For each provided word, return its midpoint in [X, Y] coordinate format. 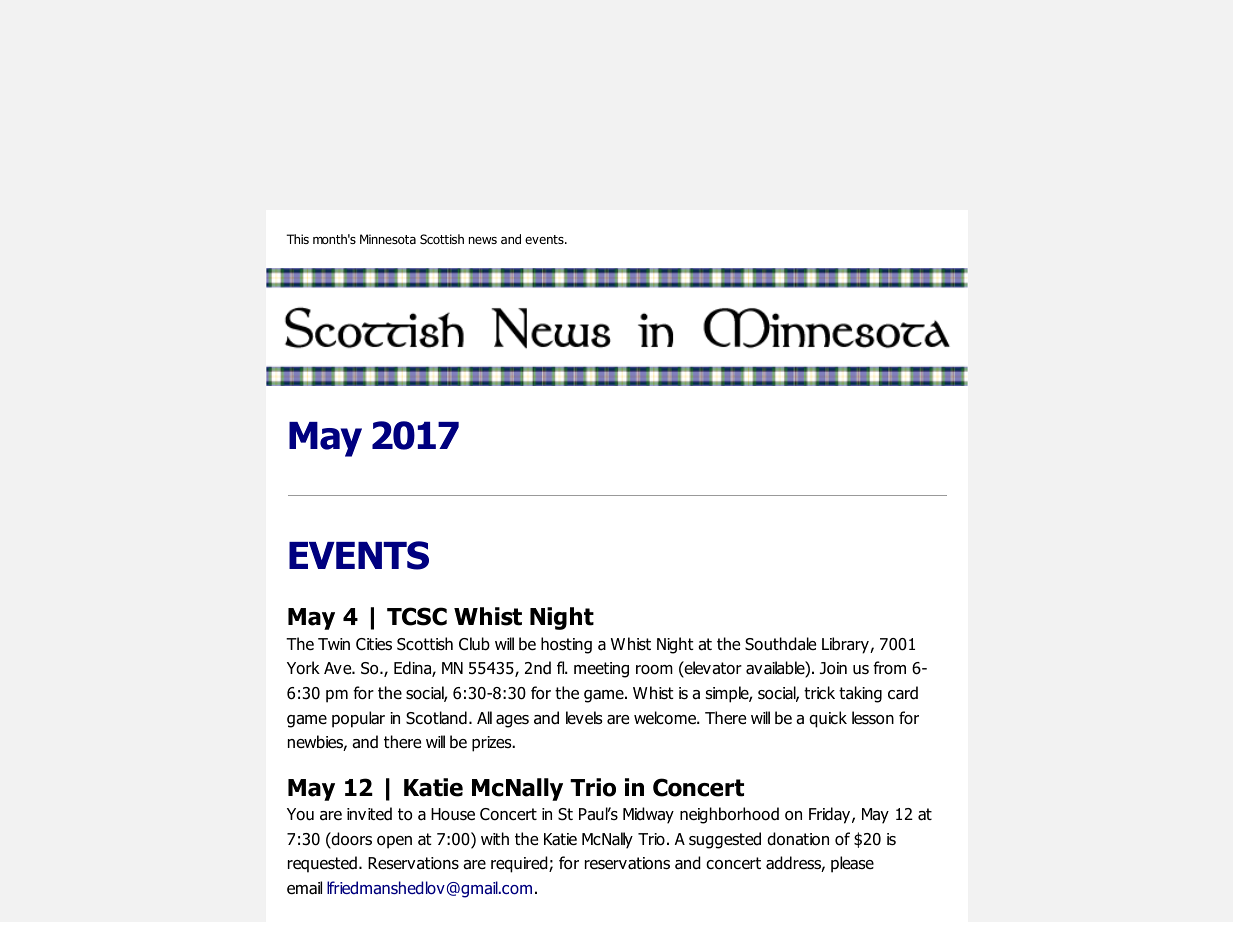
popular [358, 719]
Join [833, 668]
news [483, 240]
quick [828, 719]
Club [474, 644]
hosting [566, 645]
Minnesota [388, 239]
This [297, 239]
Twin [334, 644]
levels [584, 717]
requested [322, 864]
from [889, 668]
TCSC [417, 616]
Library [846, 645]
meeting [601, 670]
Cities [374, 644]
